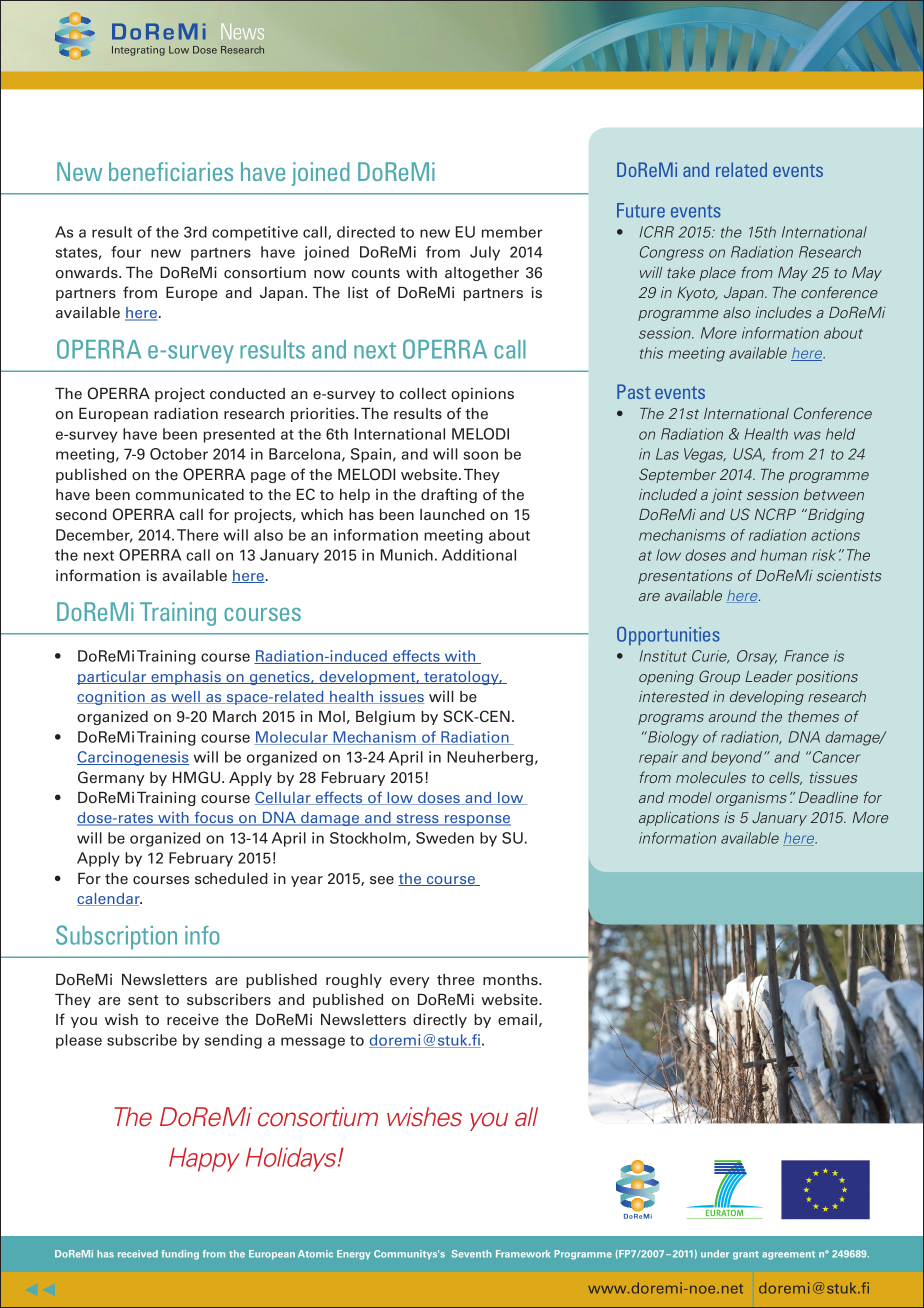  I want to click on funding, so click(180, 1255).
